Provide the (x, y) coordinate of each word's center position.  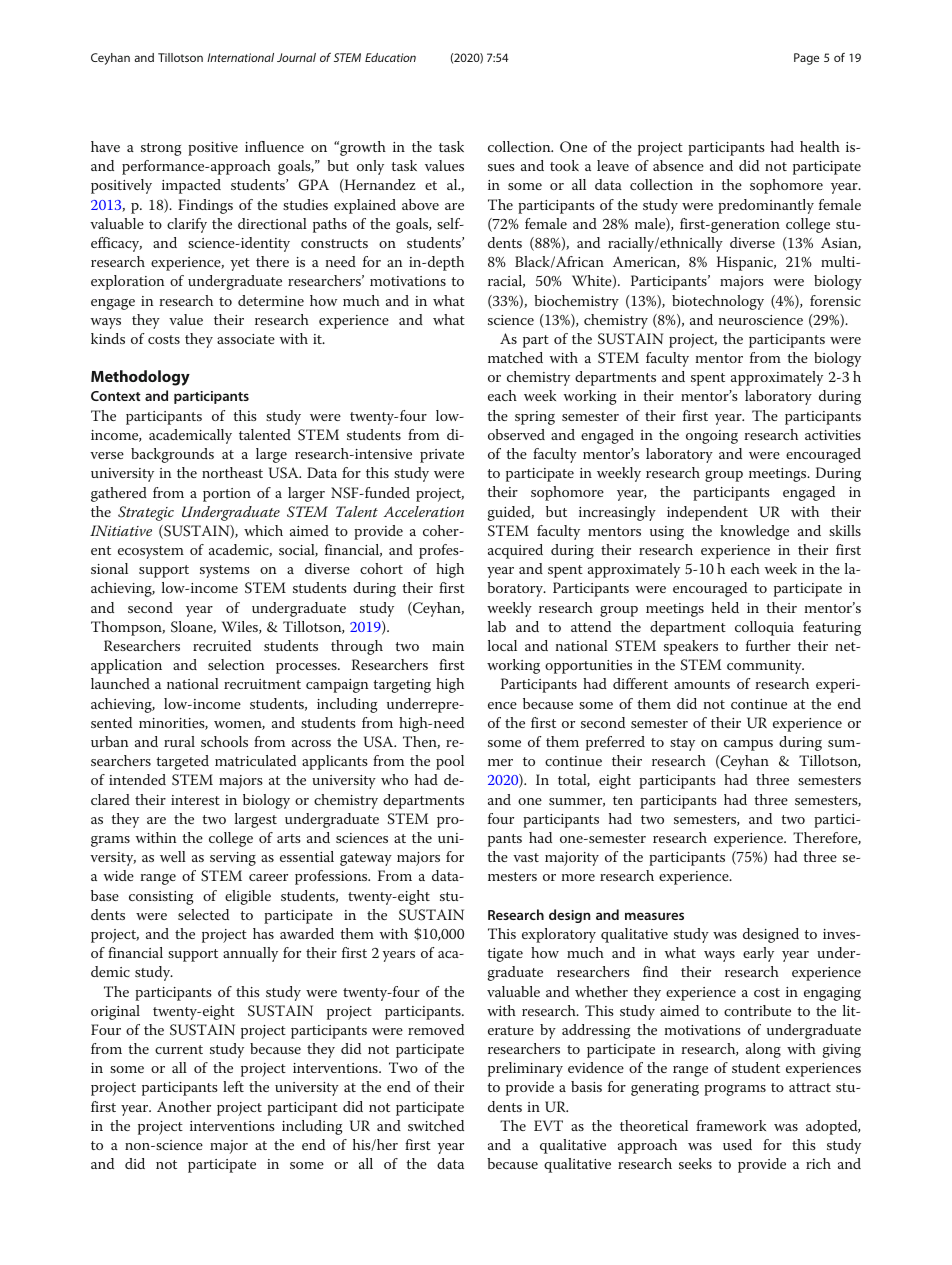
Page (806, 59)
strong (161, 149)
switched (436, 1125)
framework (731, 1125)
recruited (222, 645)
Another (184, 1106)
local (502, 645)
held (725, 607)
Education (390, 57)
